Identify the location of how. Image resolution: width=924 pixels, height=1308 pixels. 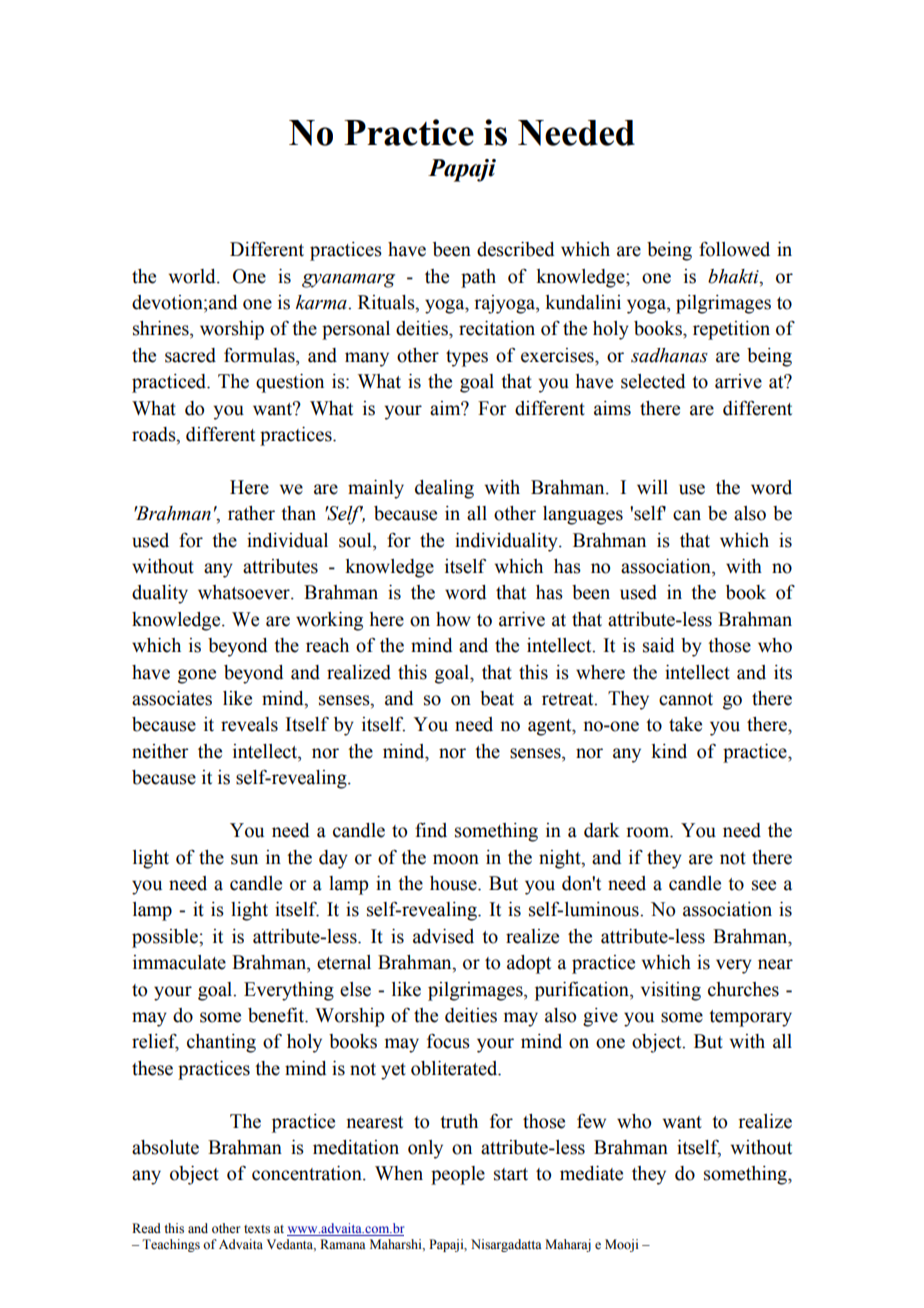
(453, 619).
